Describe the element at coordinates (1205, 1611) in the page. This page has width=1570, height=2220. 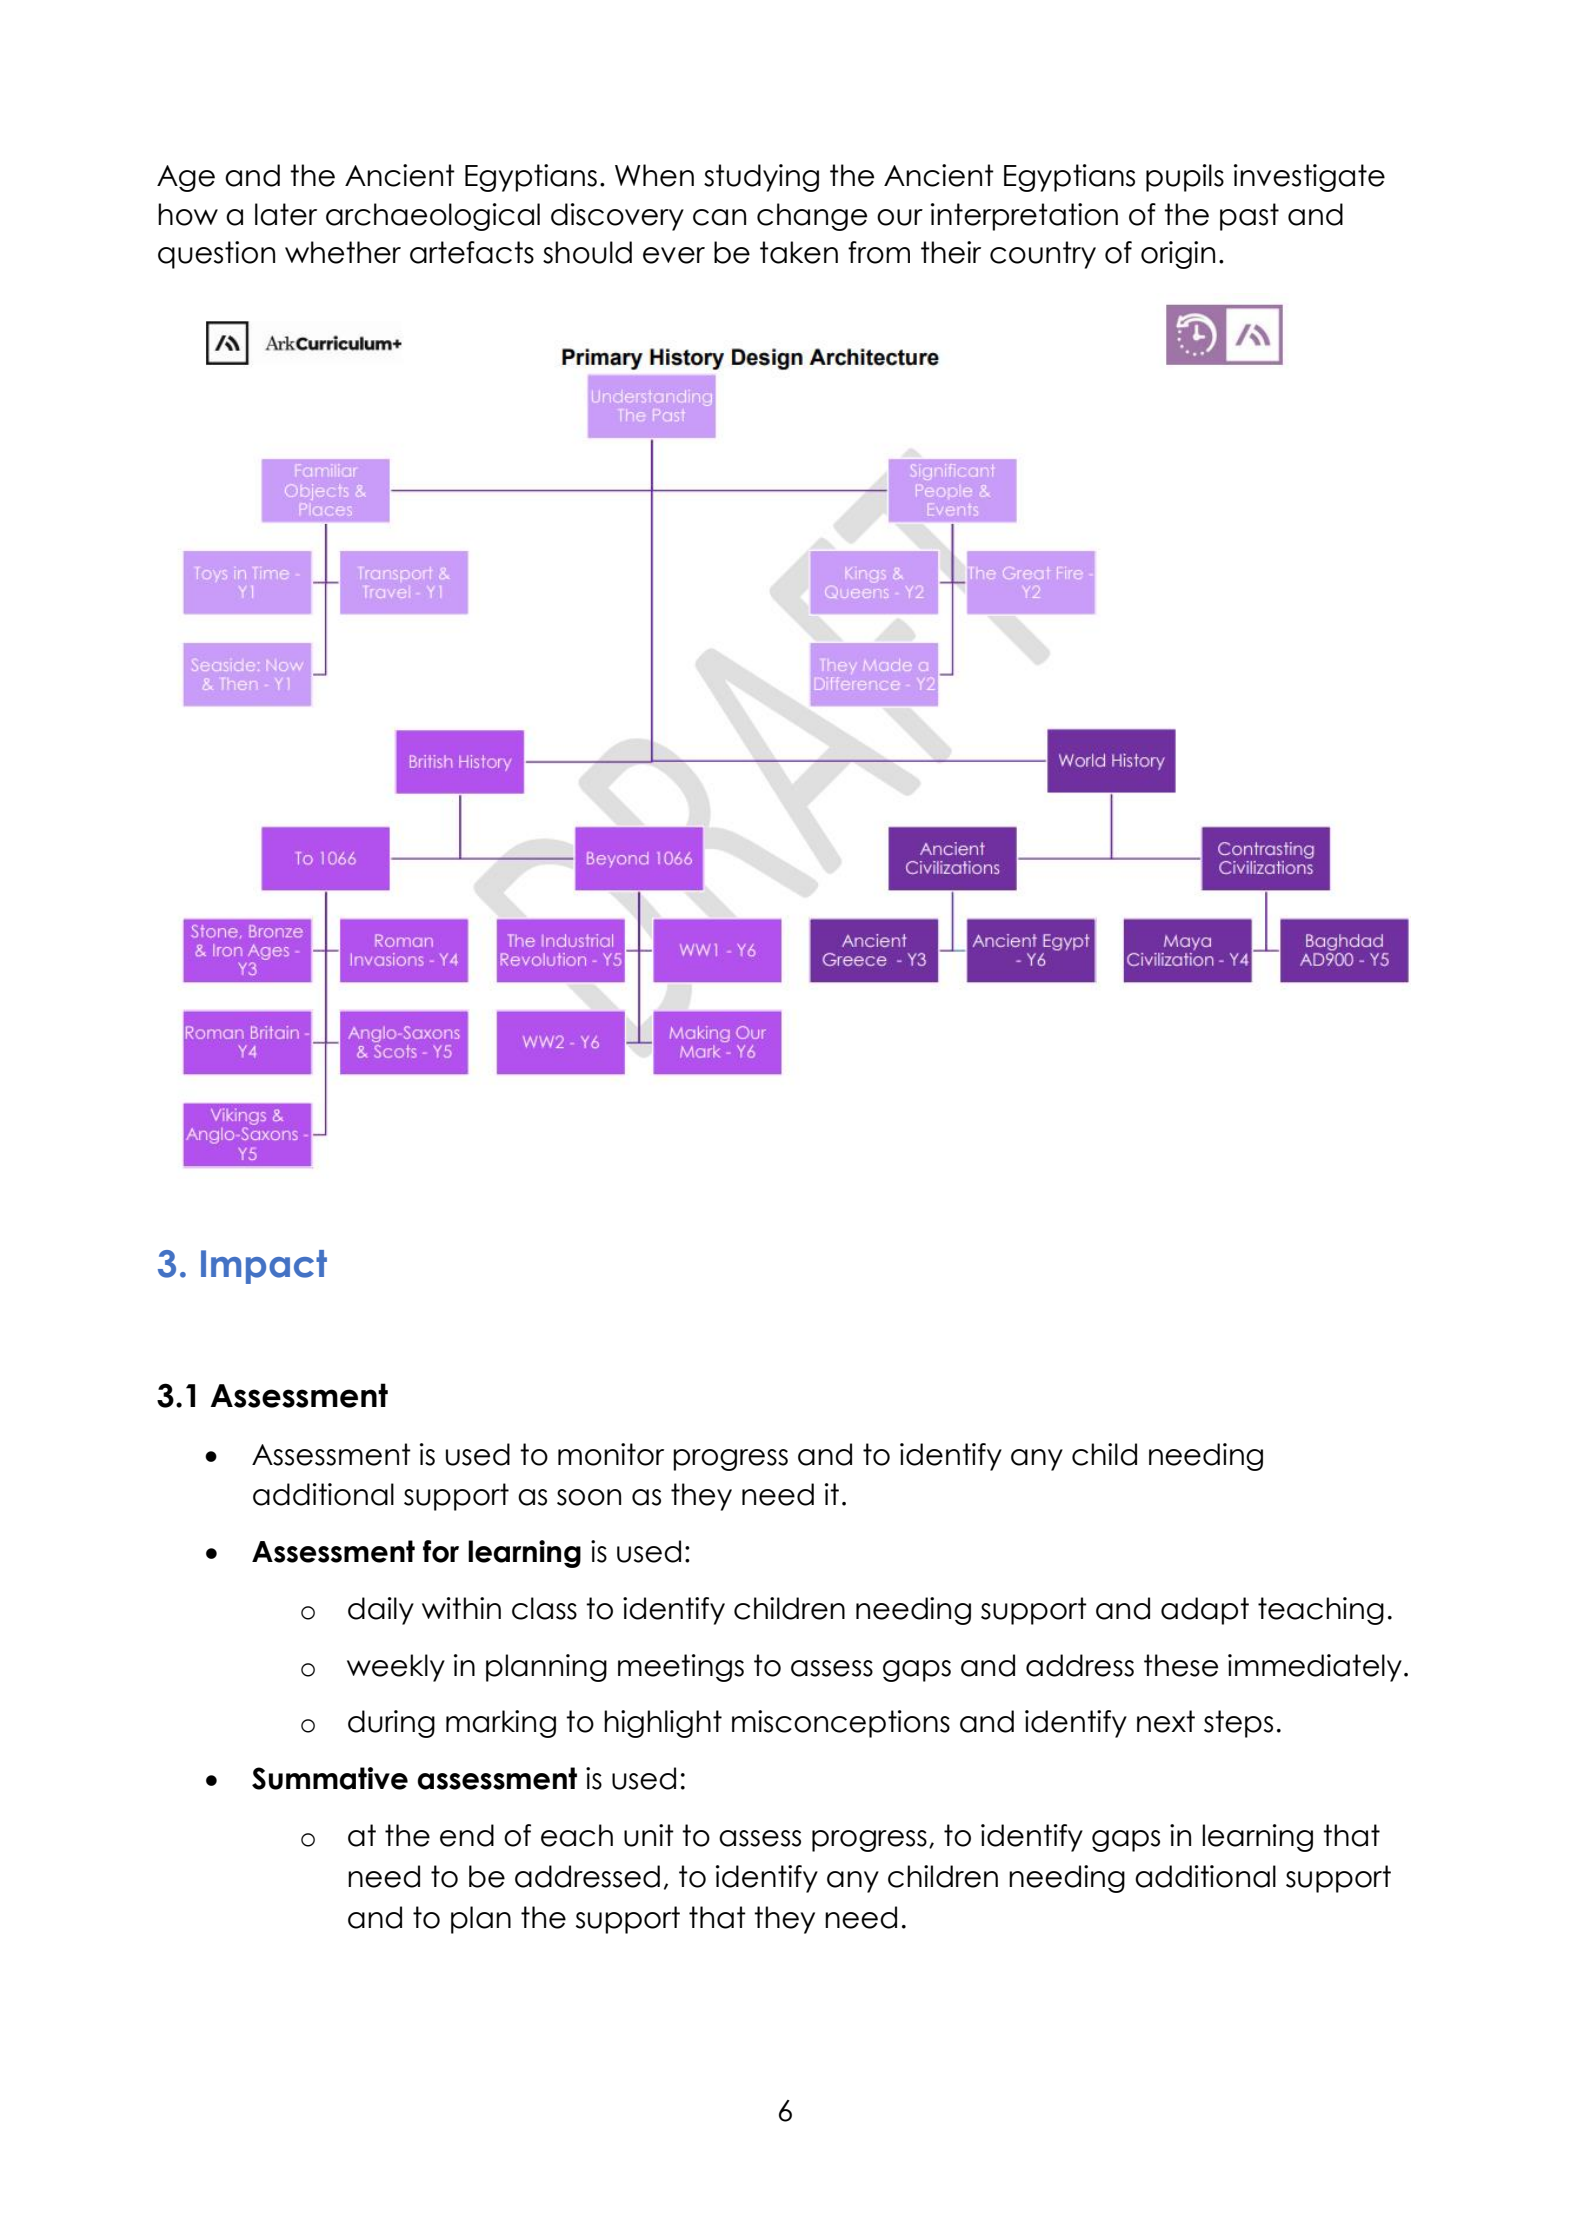
I see `adapt` at that location.
